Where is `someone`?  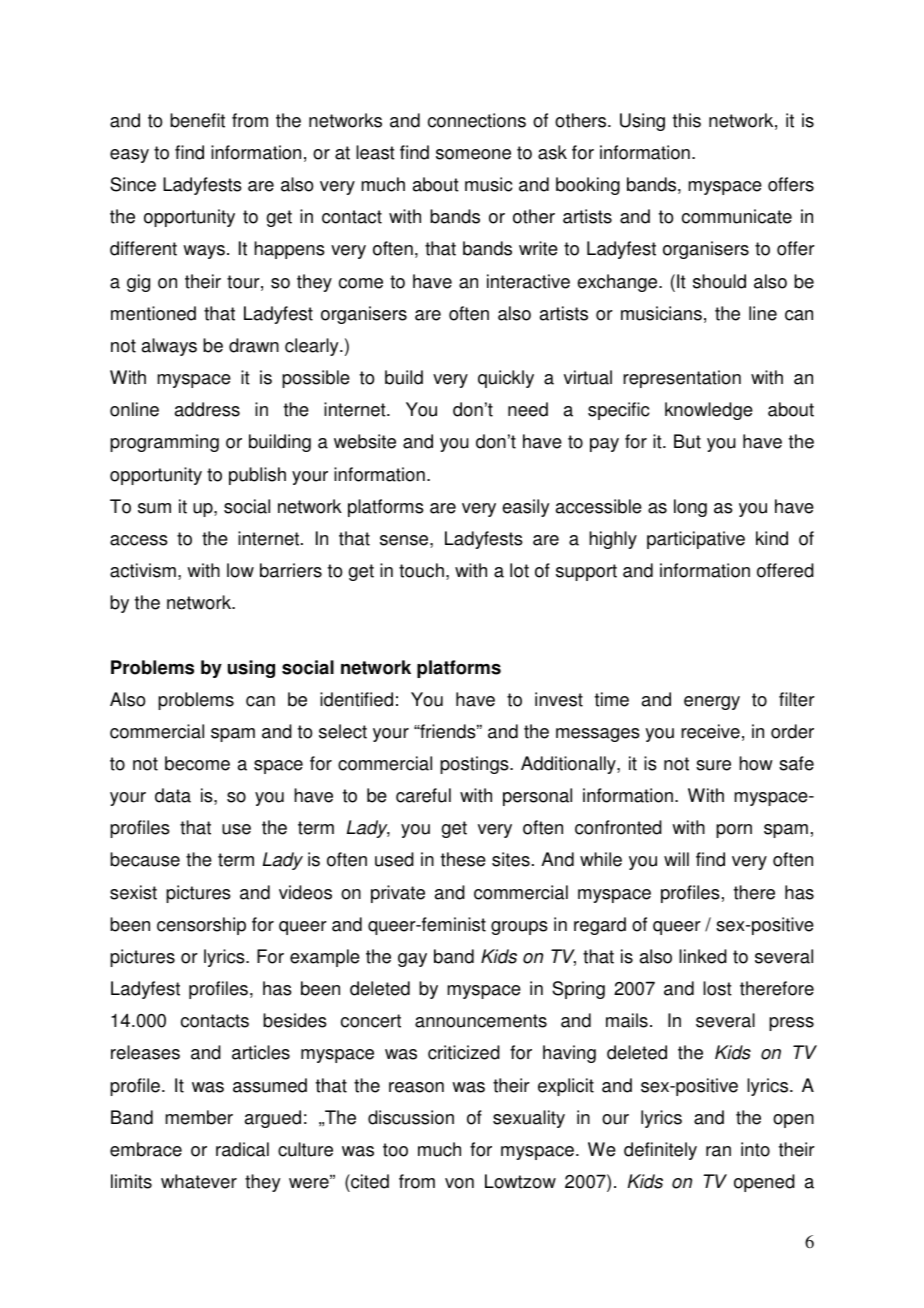
someone is located at coordinates (473, 154).
